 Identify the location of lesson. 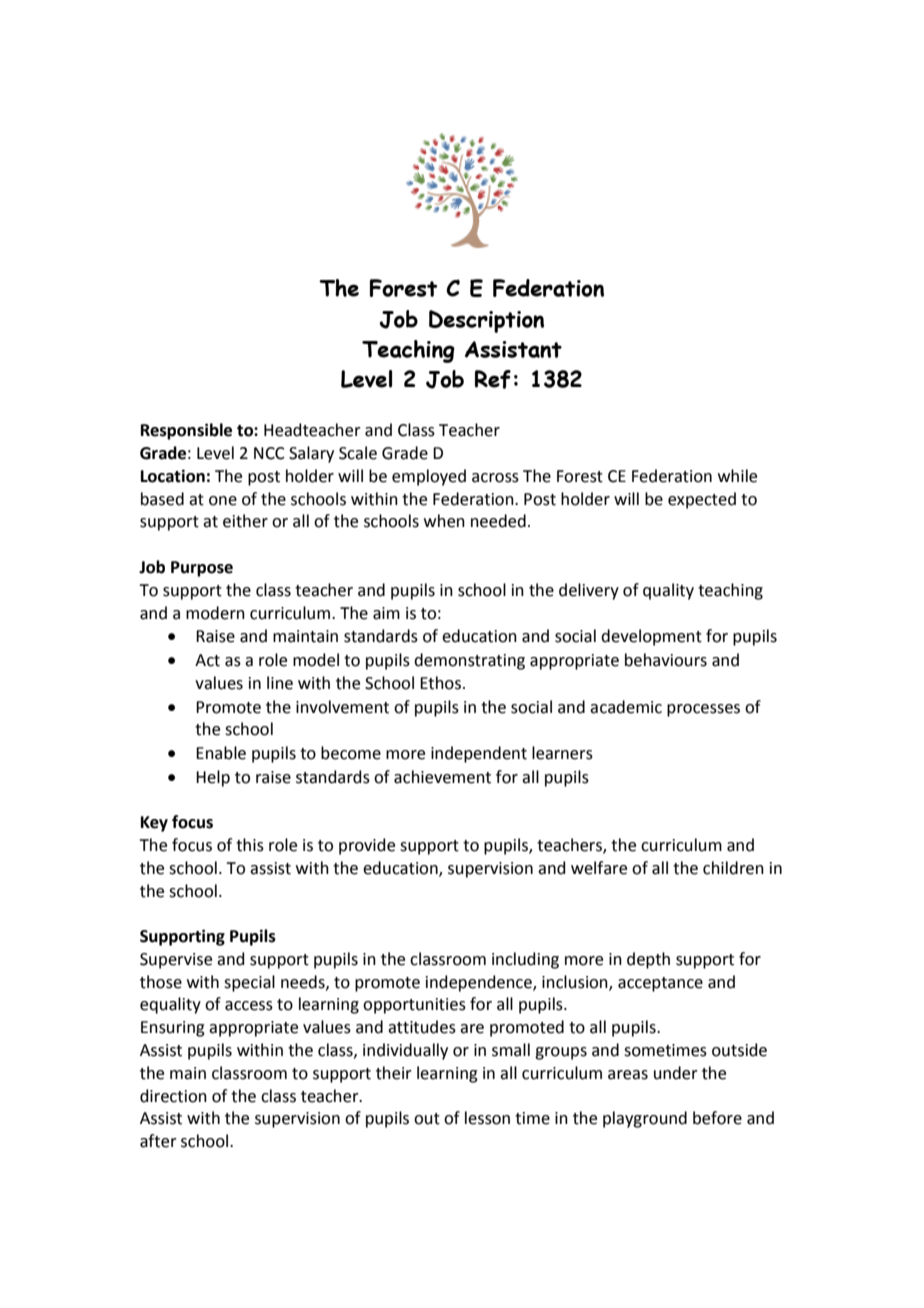
(487, 1118).
